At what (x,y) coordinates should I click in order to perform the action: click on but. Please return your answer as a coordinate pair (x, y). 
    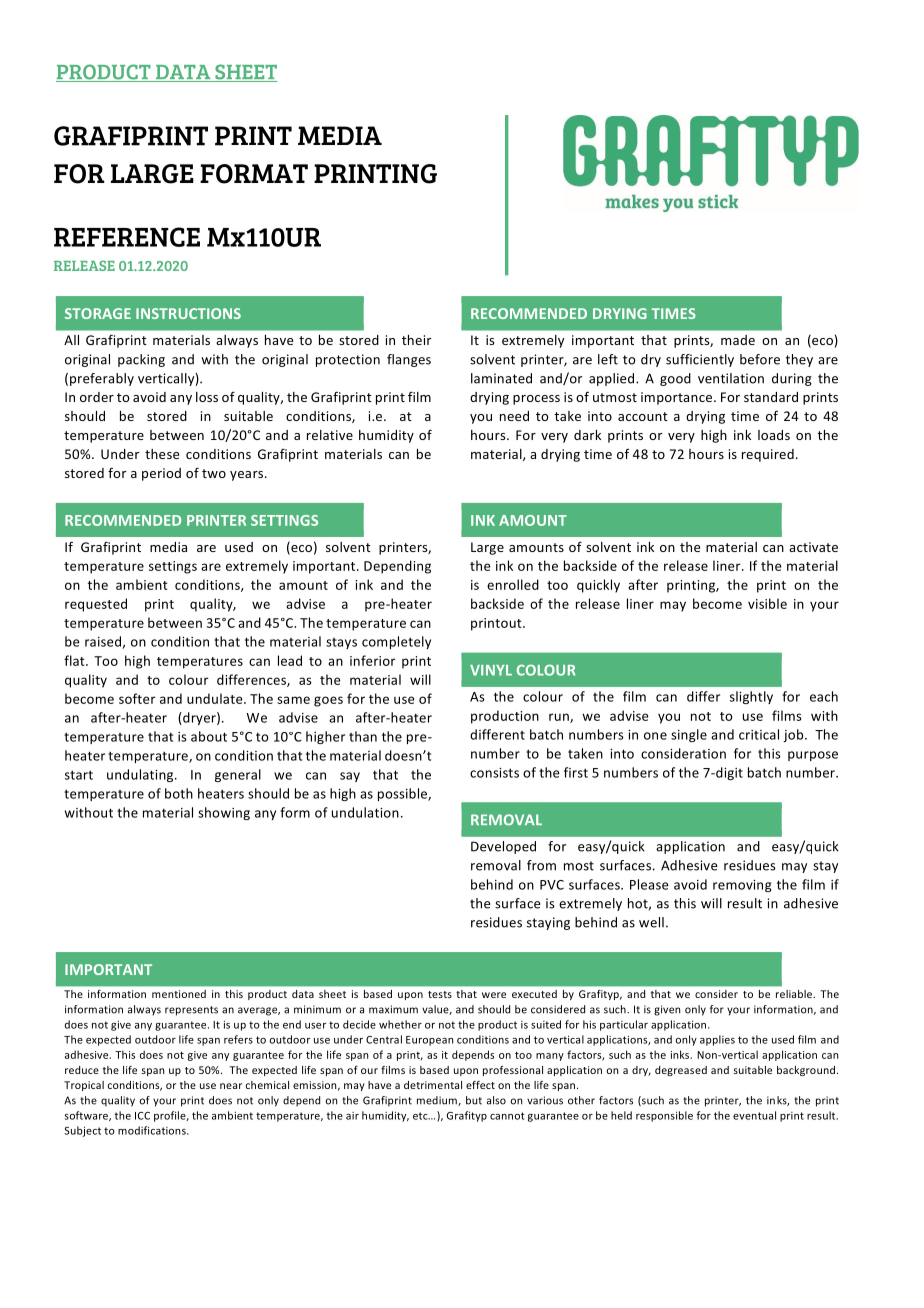
    Looking at the image, I should click on (474, 1100).
